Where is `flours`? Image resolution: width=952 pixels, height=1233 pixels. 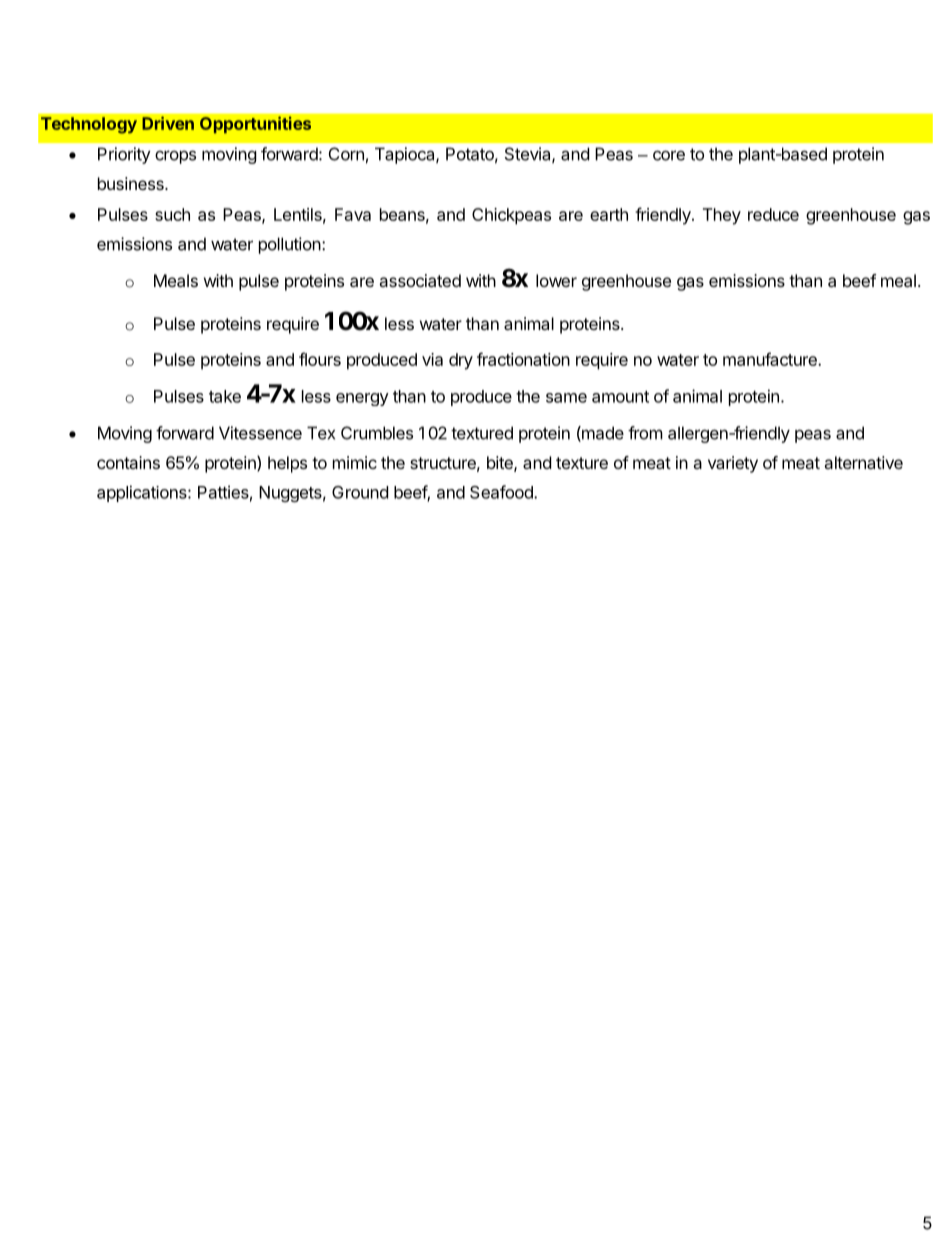
flours is located at coordinates (320, 359).
